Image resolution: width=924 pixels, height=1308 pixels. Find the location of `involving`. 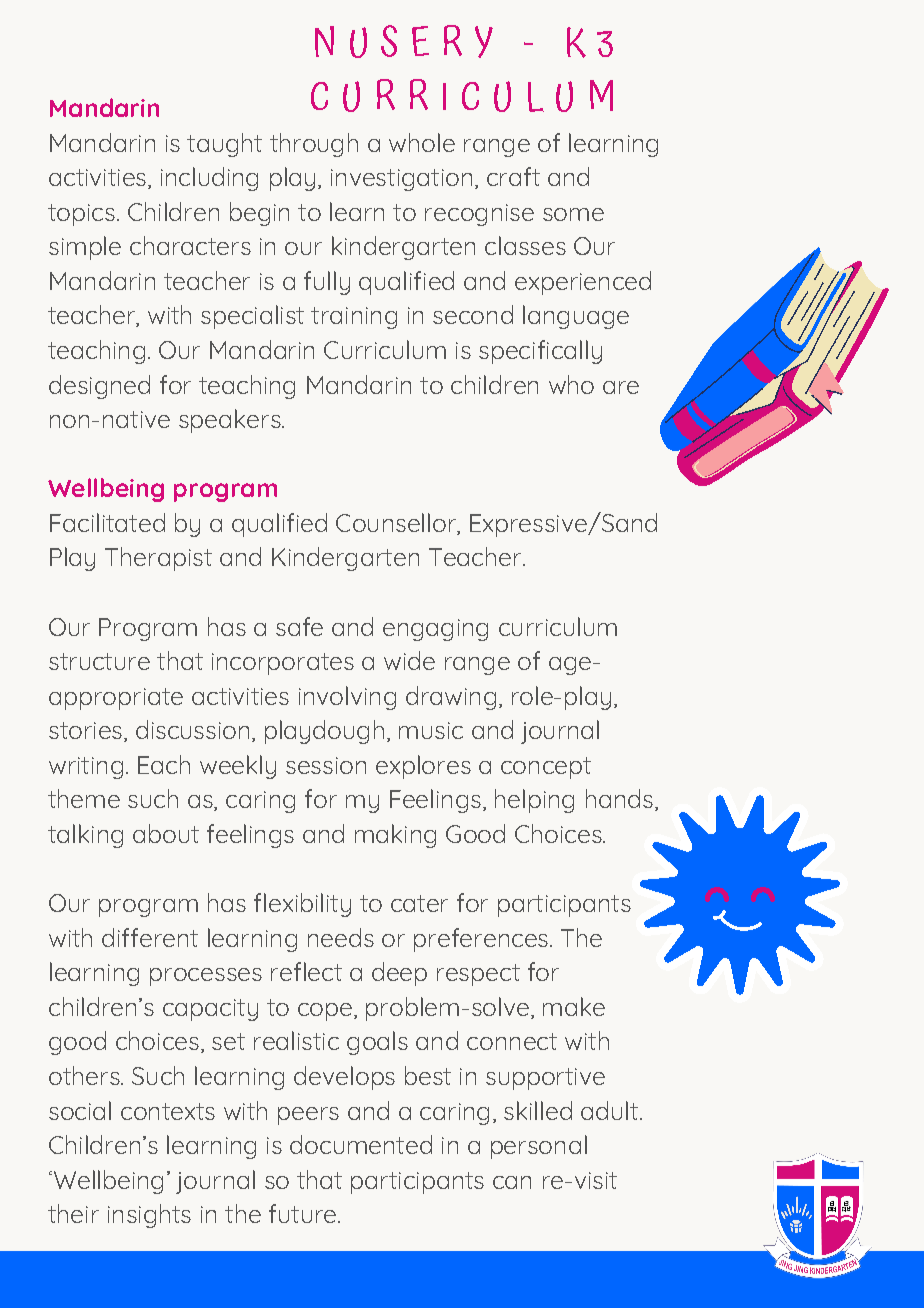

involving is located at coordinates (347, 698).
